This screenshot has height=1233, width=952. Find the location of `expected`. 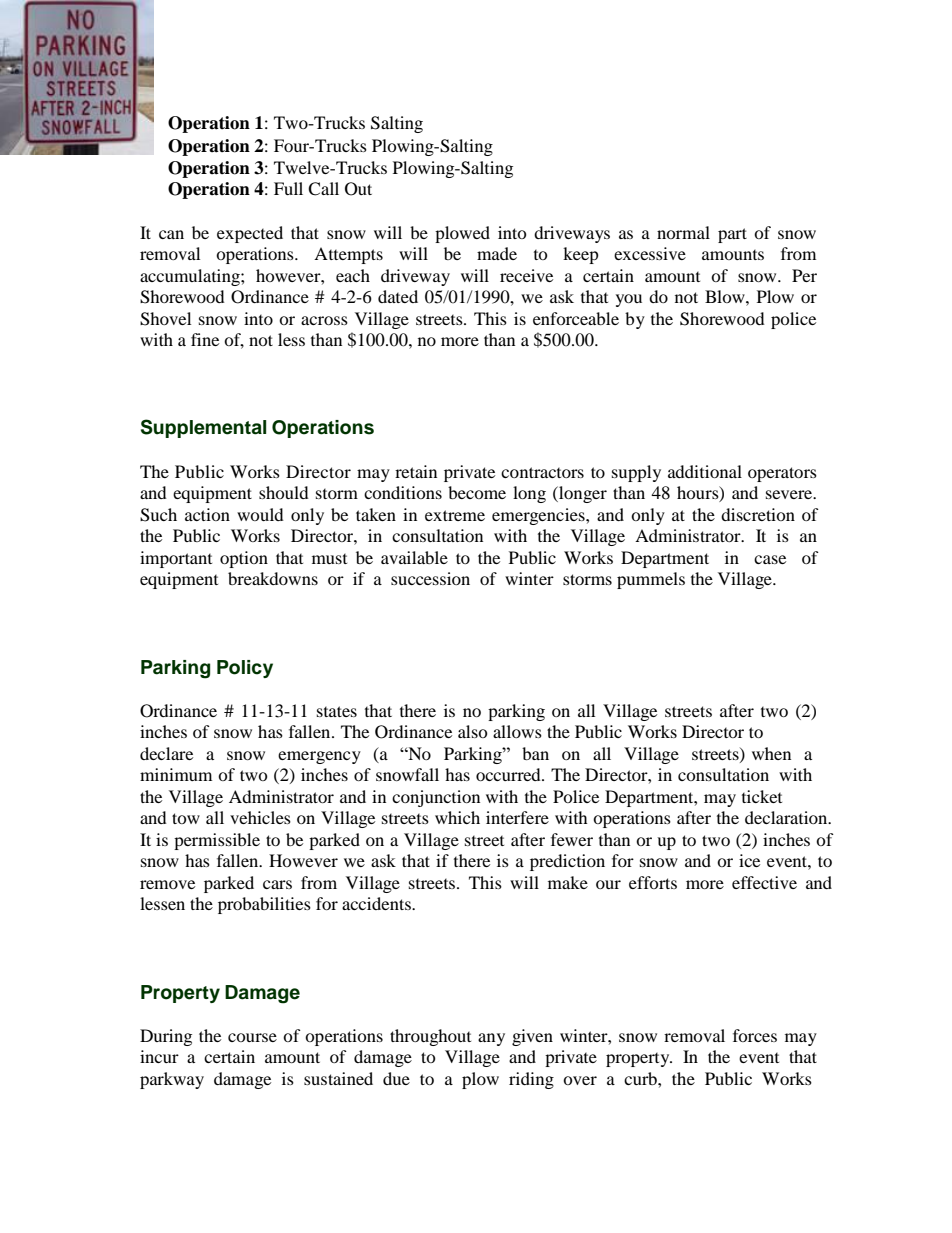

expected is located at coordinates (250, 234).
